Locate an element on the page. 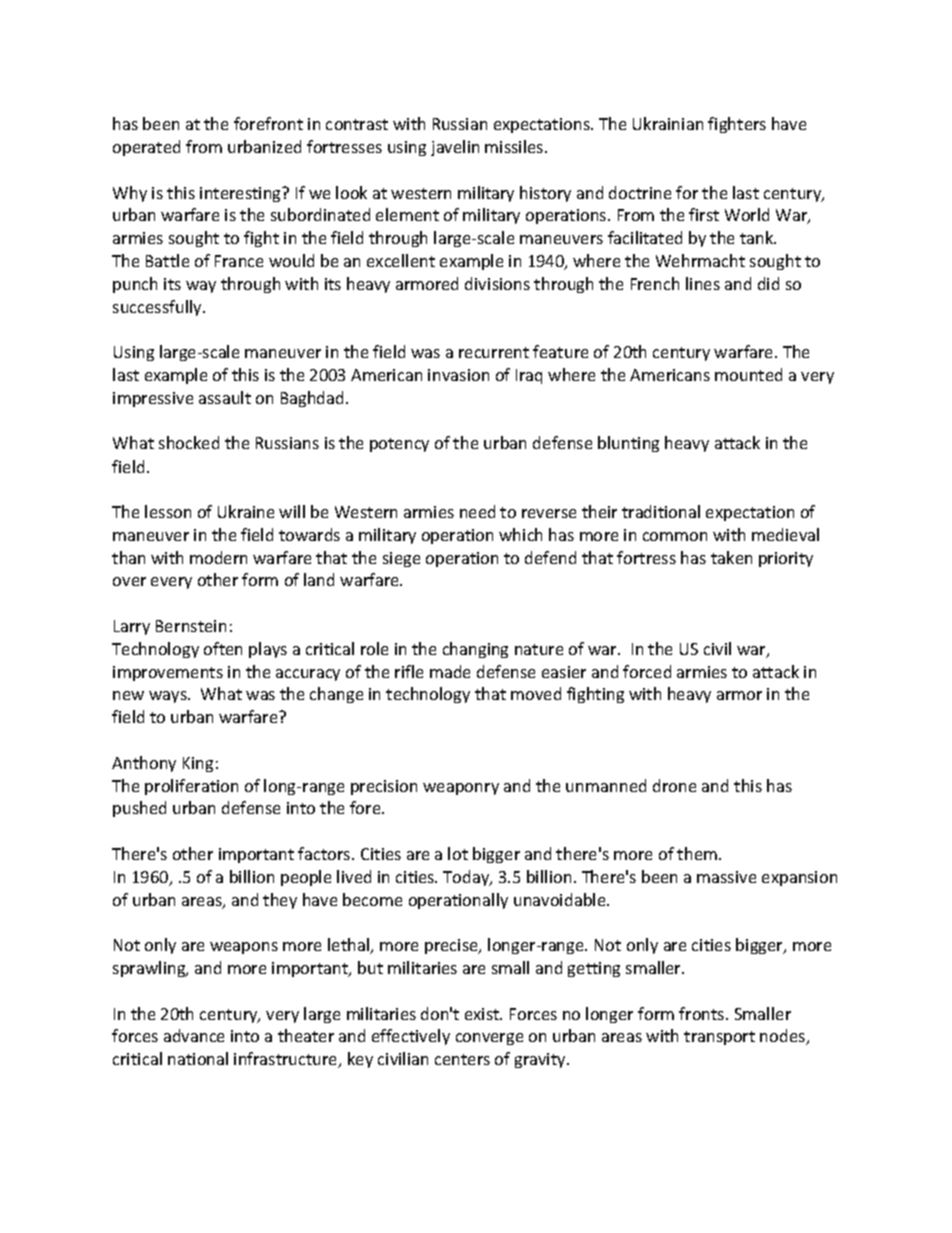 This page has height=1233, width=952. siege is located at coordinates (401, 559).
